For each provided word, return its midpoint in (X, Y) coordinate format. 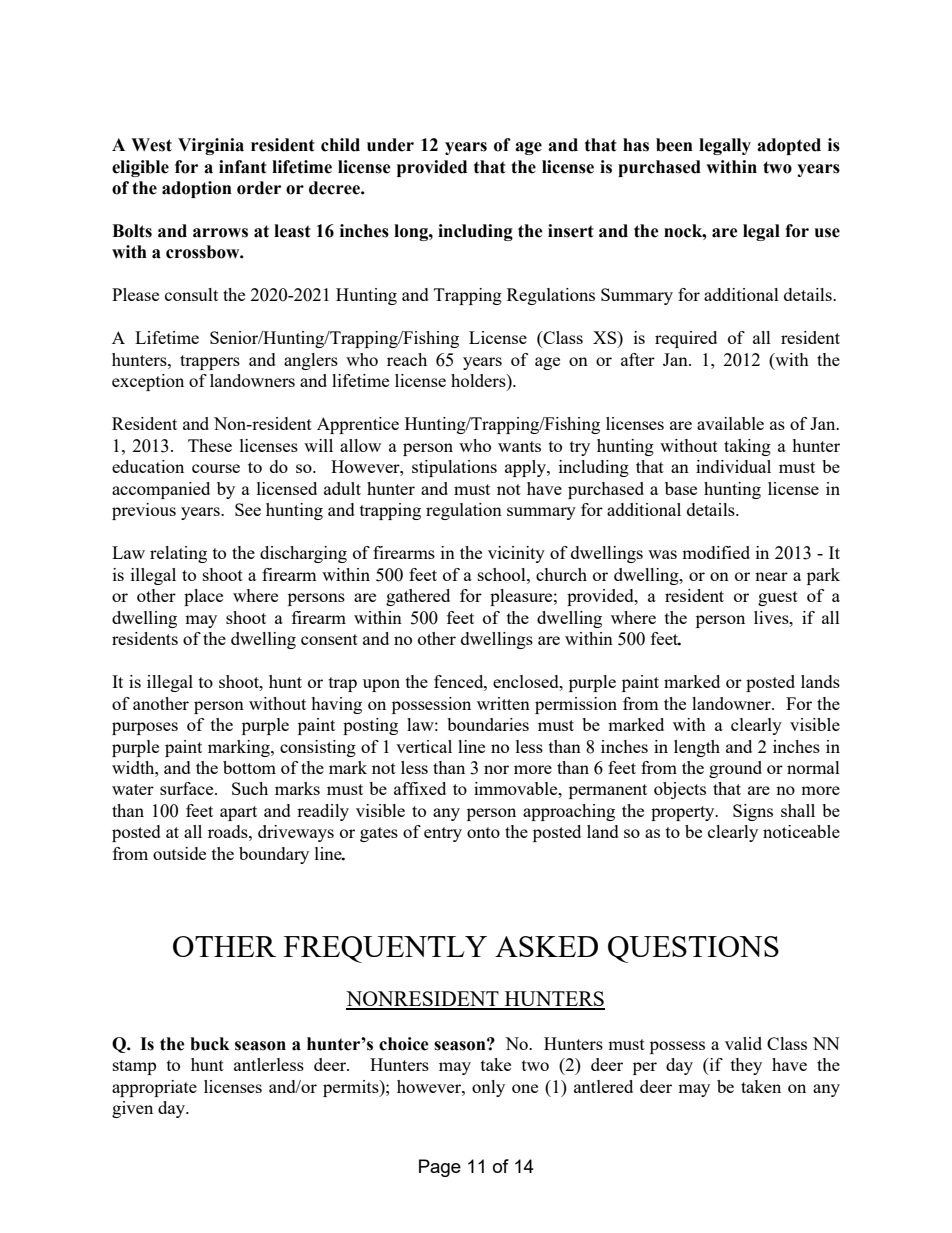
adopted (789, 146)
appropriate (154, 1088)
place (203, 597)
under (390, 145)
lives (772, 617)
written (503, 703)
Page (440, 1168)
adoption (197, 189)
